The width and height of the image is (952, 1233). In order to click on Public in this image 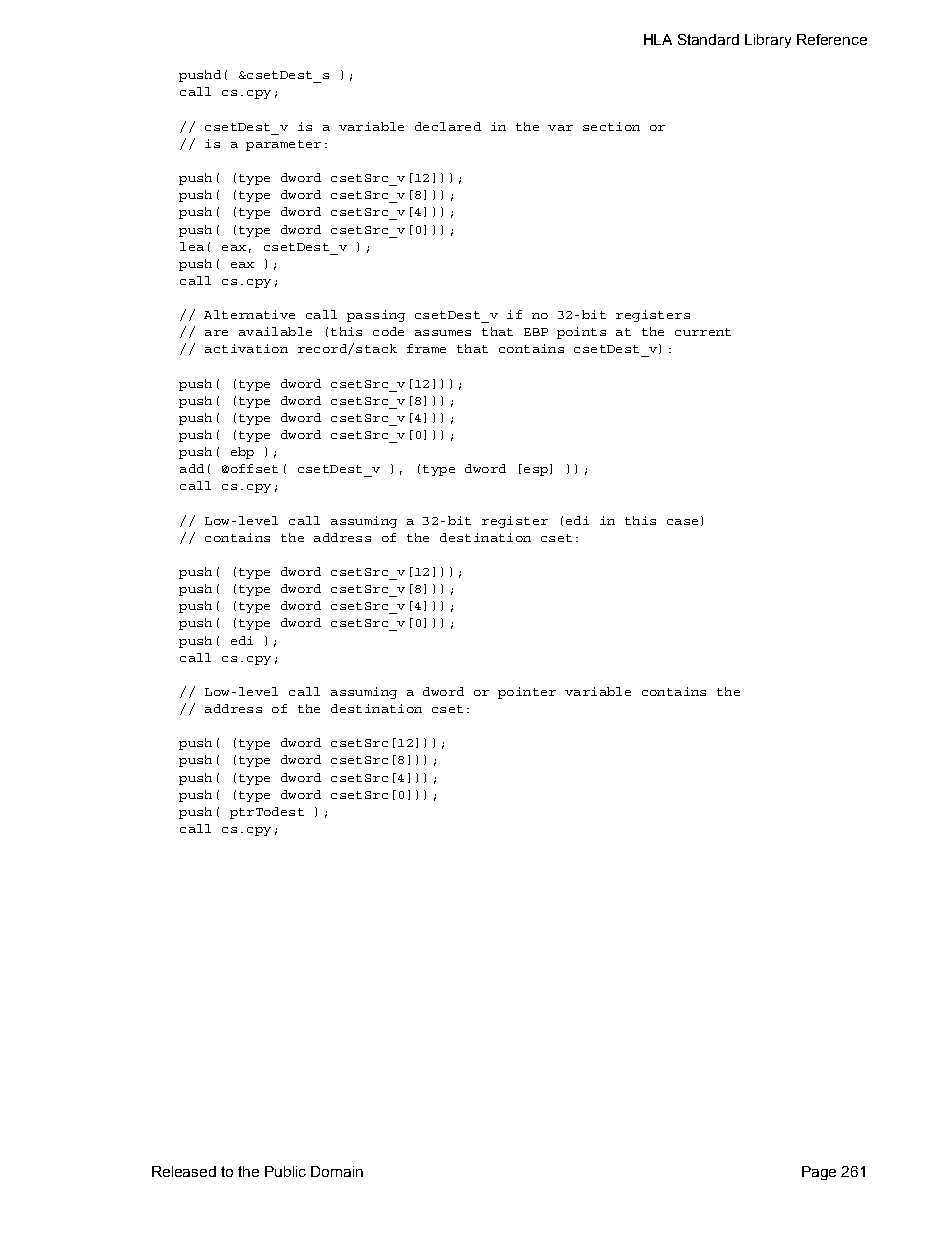, I will do `click(285, 1171)`.
